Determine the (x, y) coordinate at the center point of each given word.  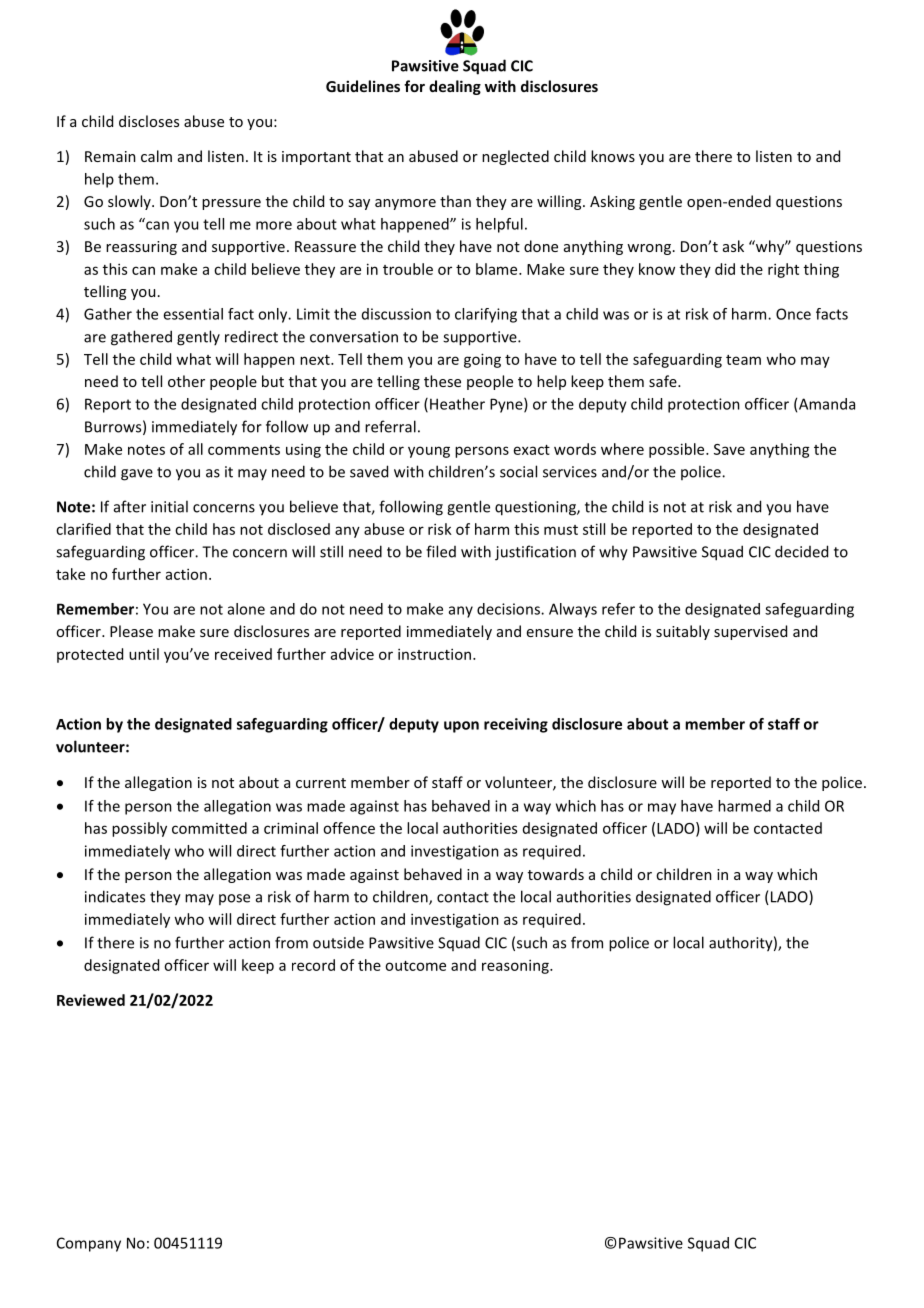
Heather (457, 404)
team (743, 360)
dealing (455, 87)
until (144, 654)
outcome (415, 966)
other (186, 381)
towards (556, 874)
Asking (612, 202)
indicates (115, 896)
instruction (436, 654)
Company (89, 1244)
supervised (750, 632)
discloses (149, 121)
